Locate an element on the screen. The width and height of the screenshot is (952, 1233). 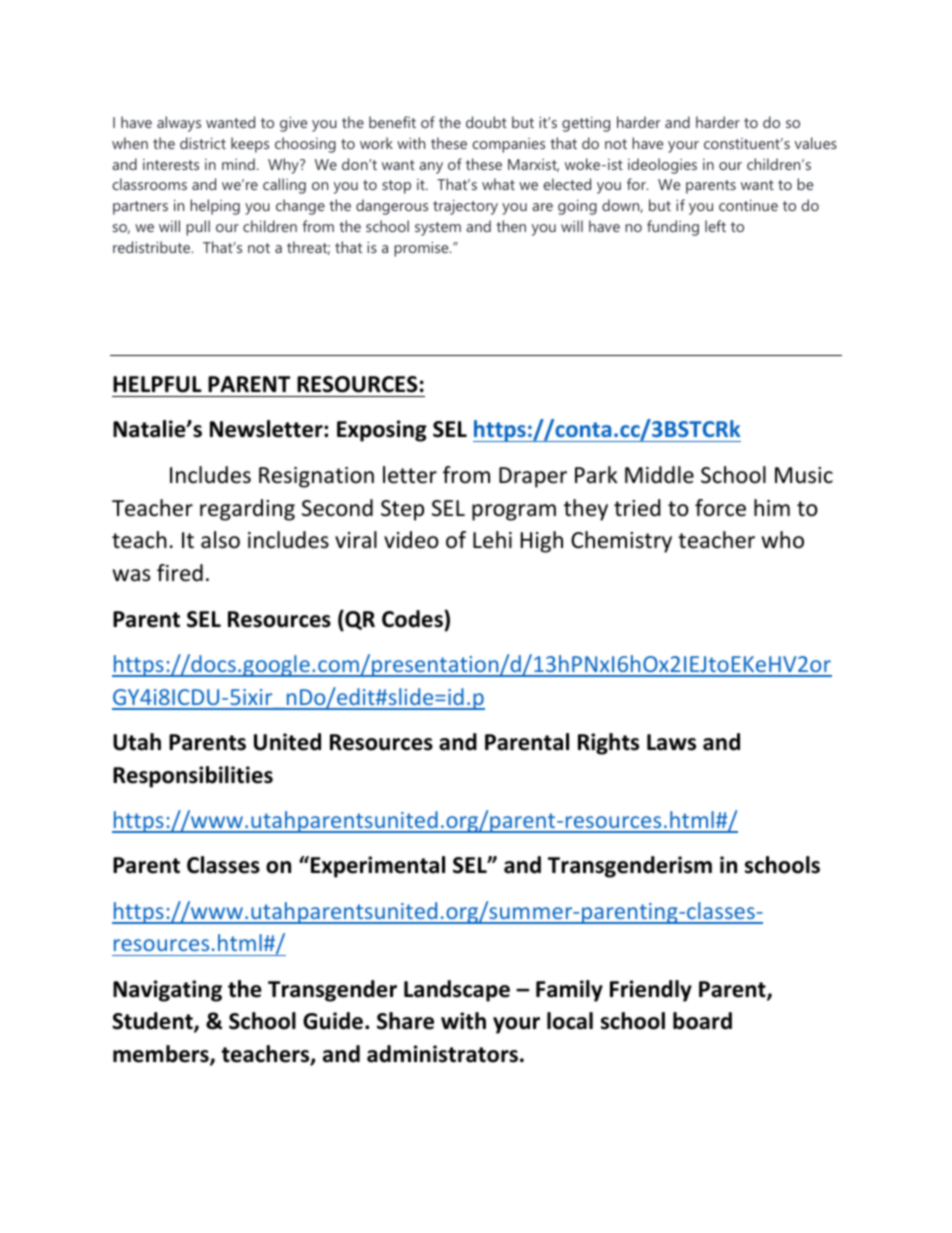
companies is located at coordinates (508, 145).
